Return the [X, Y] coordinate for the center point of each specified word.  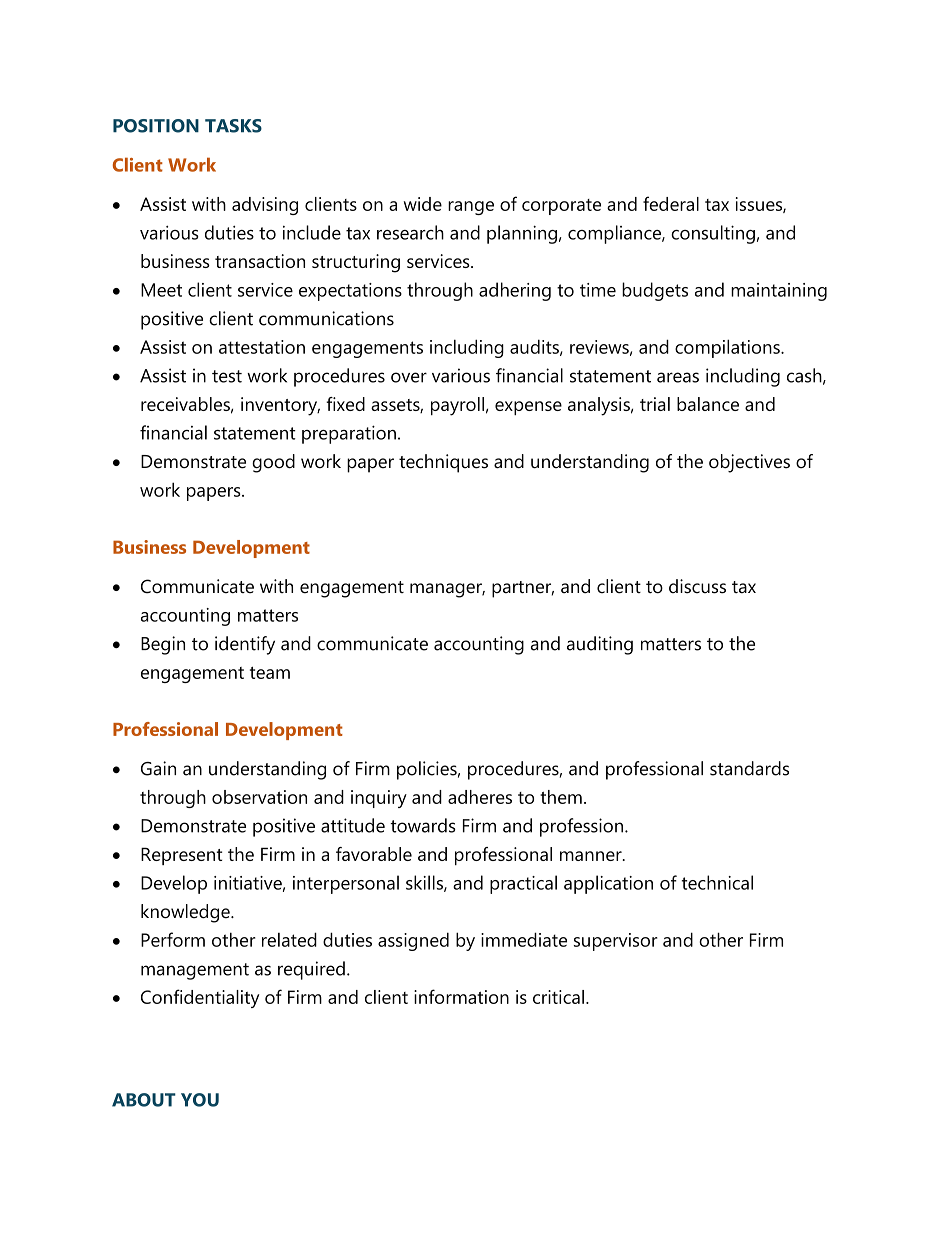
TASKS [233, 126]
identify [245, 645]
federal [671, 203]
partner [523, 589]
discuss [697, 586]
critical [558, 997]
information [461, 996]
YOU [200, 1100]
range [471, 208]
